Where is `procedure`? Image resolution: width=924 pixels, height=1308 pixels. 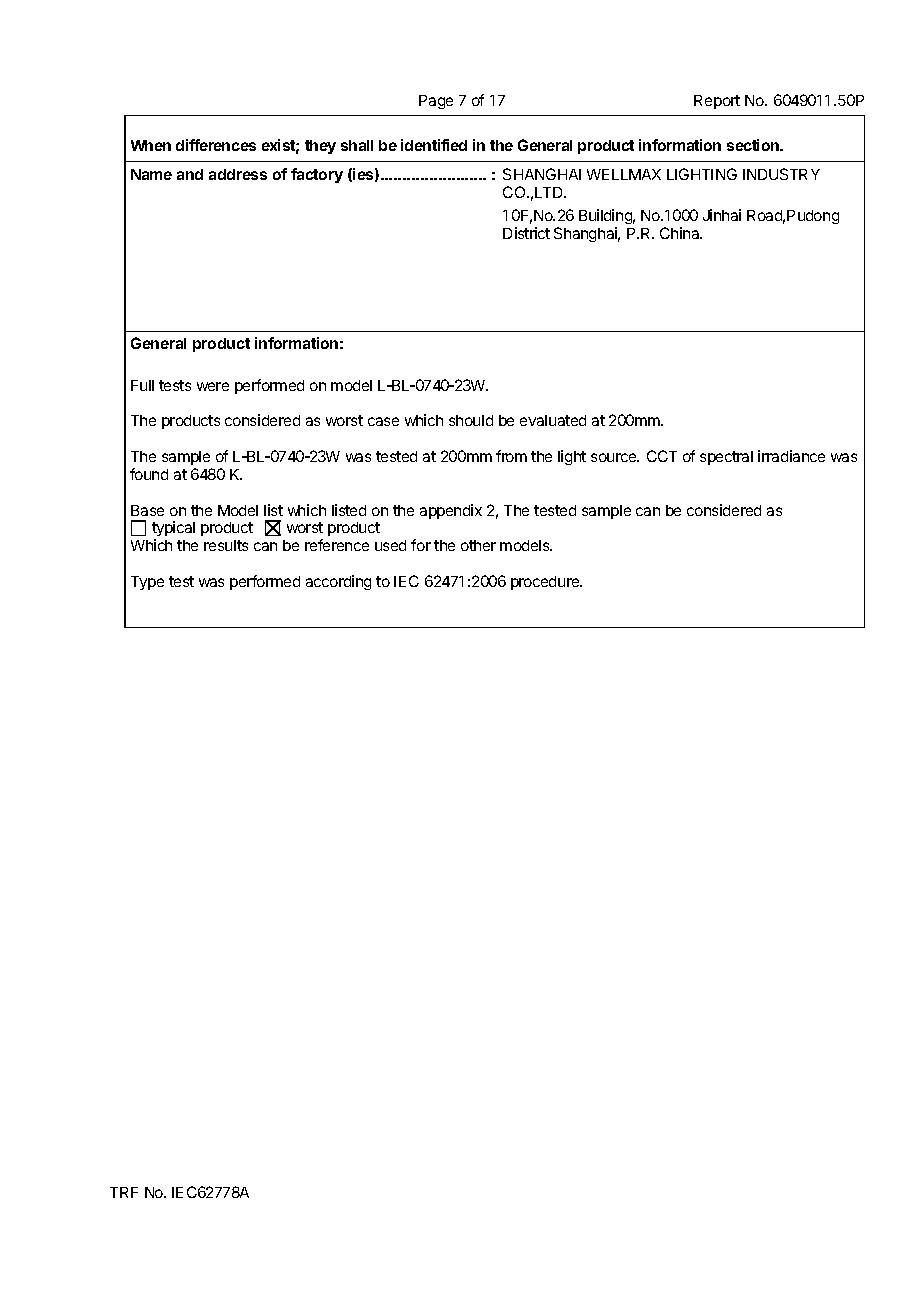 procedure is located at coordinates (546, 583).
